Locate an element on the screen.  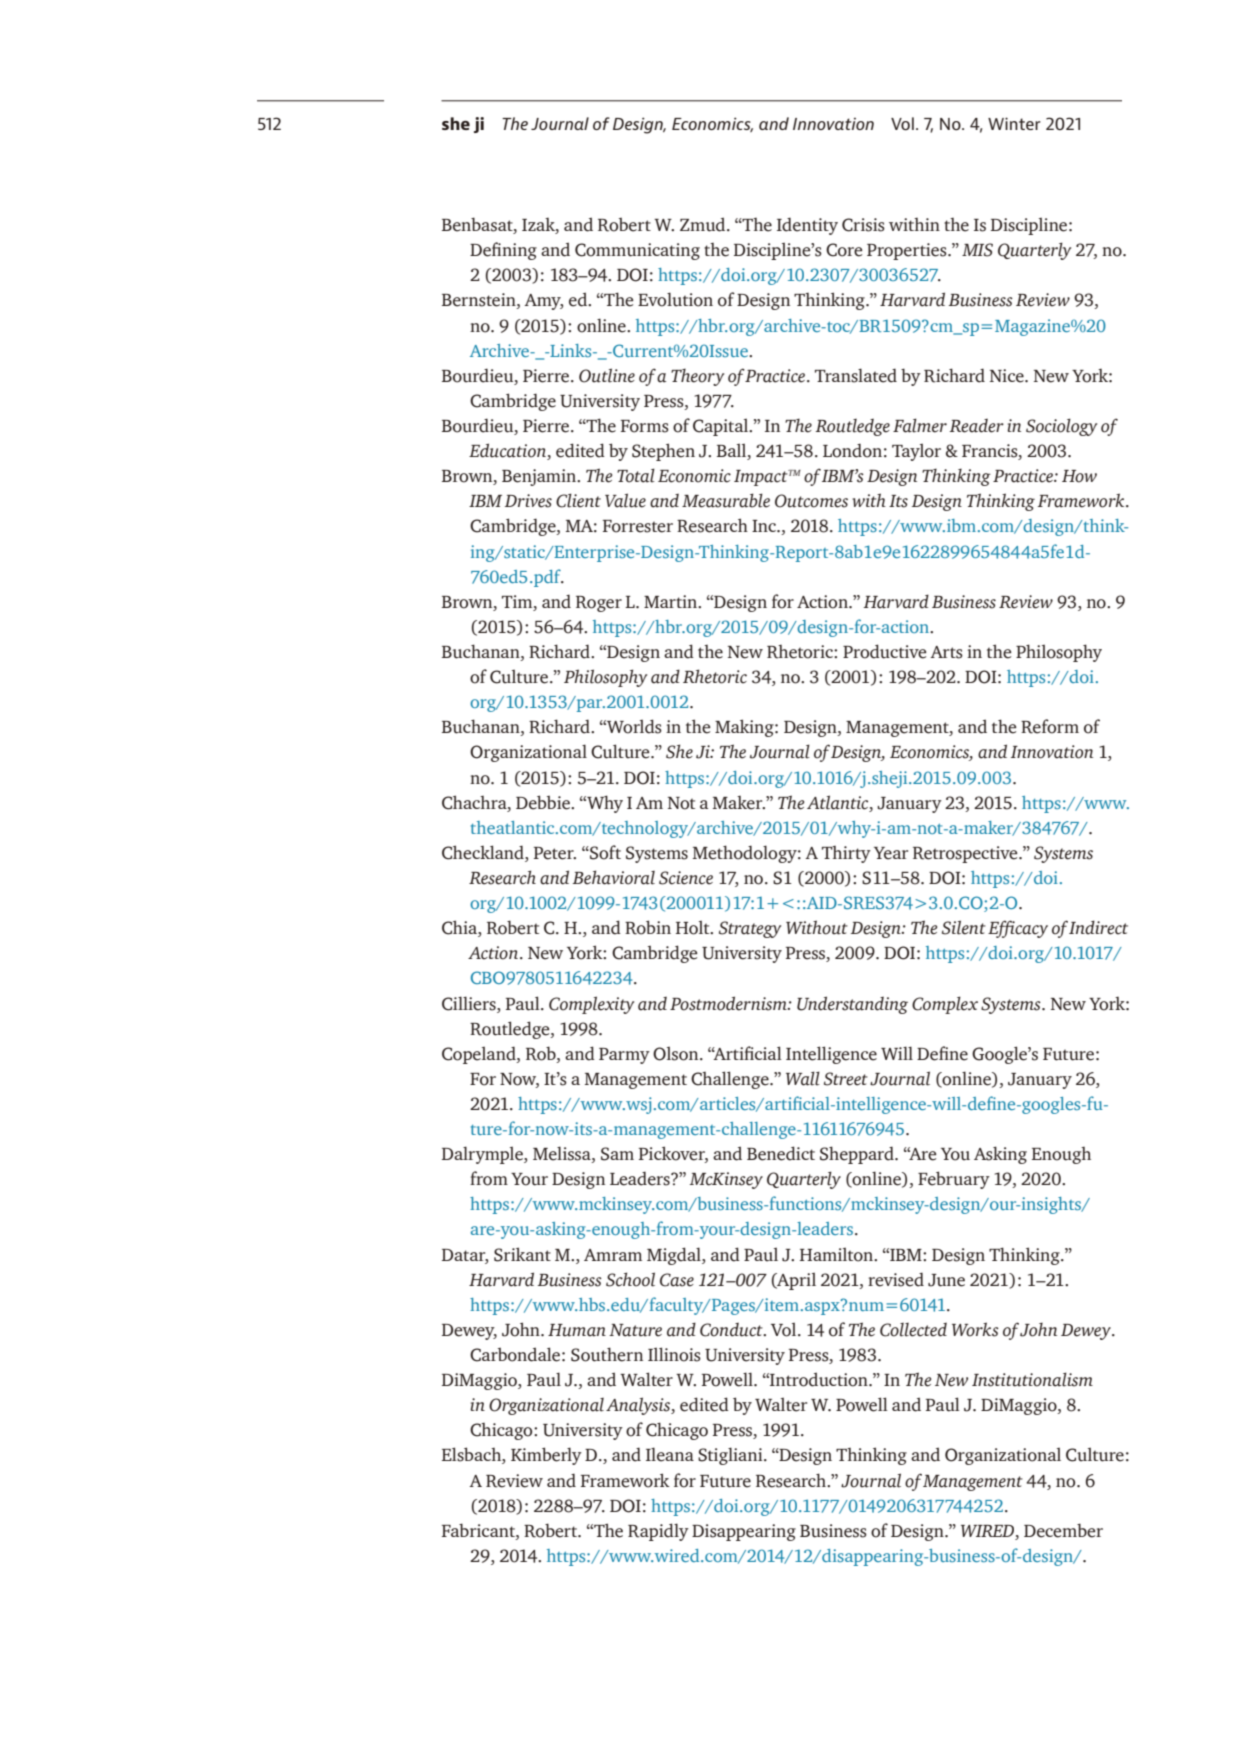
Peter is located at coordinates (555, 853).
